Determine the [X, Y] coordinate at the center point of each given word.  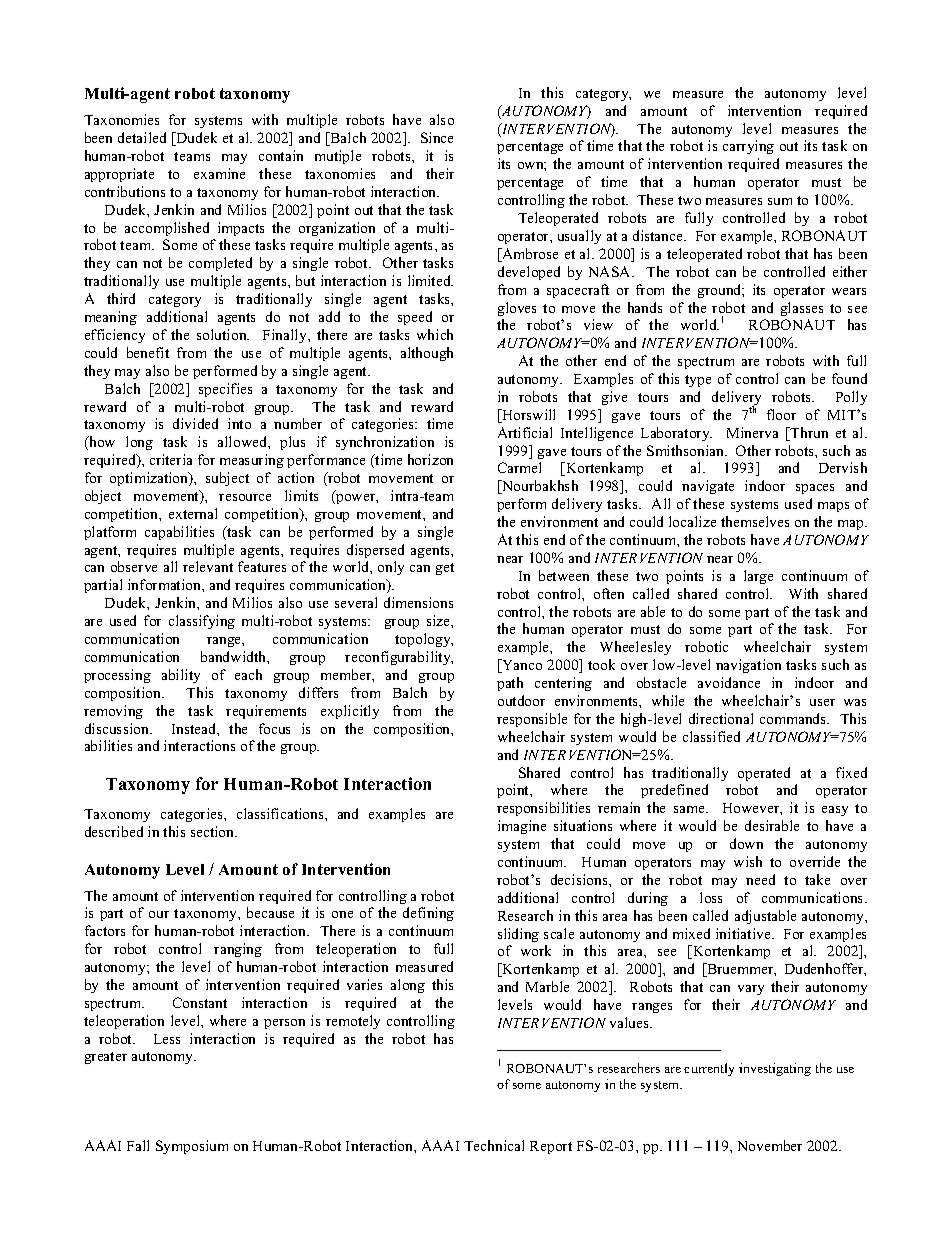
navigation [748, 666]
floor [781, 414]
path [510, 684]
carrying [748, 147]
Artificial [525, 432]
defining [428, 914]
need [760, 879]
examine [219, 173]
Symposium [192, 1147]
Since [437, 137]
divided [195, 423]
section [214, 831]
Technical [494, 1145]
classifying [202, 622]
